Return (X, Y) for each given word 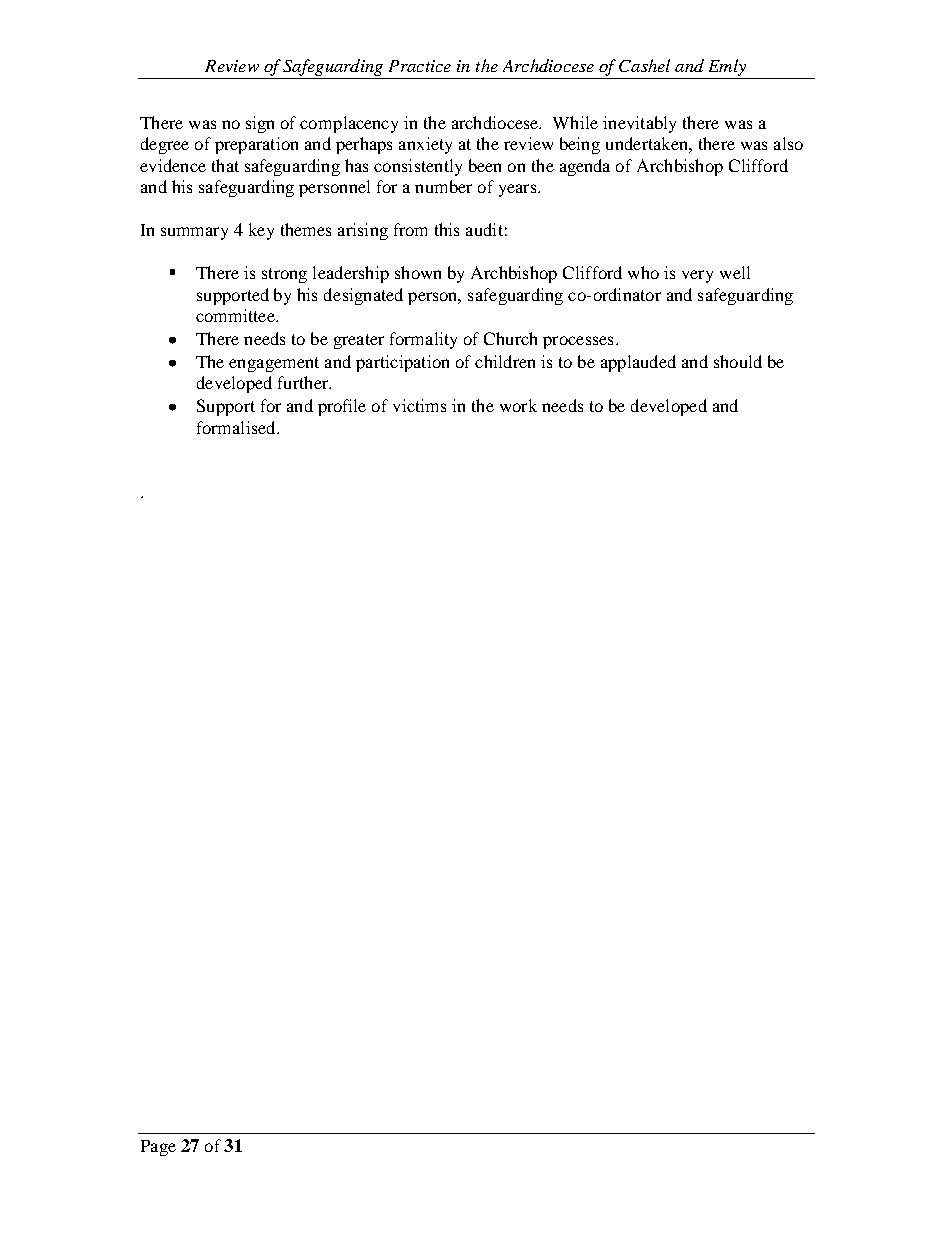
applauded (638, 363)
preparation (256, 145)
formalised (237, 427)
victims (419, 405)
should (738, 361)
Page (158, 1148)
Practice (420, 66)
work (518, 405)
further (304, 382)
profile (342, 407)
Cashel (644, 65)
